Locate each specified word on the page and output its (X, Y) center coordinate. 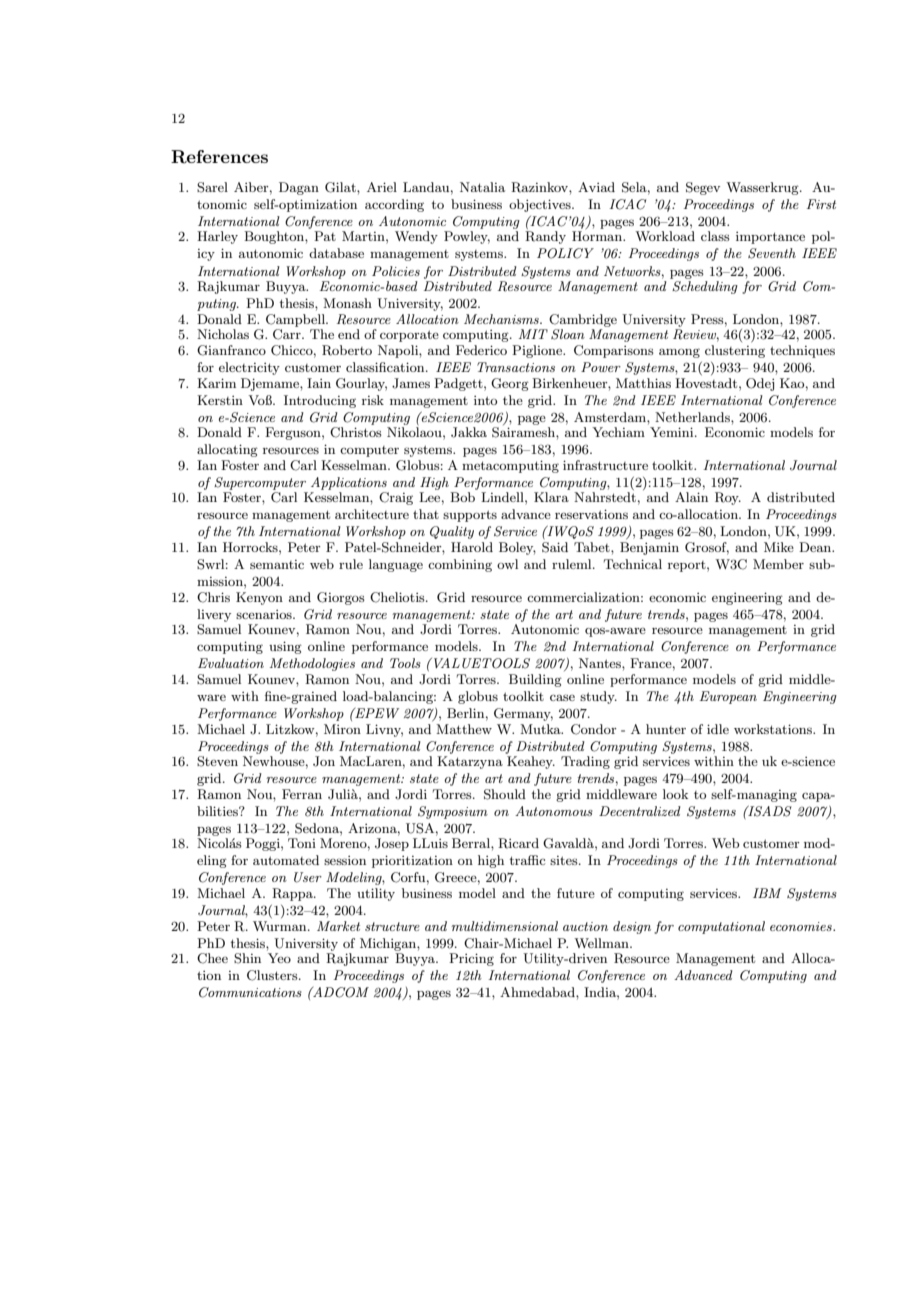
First (821, 204)
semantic (277, 564)
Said (555, 547)
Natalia (482, 187)
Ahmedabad (538, 992)
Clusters (273, 975)
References (219, 157)
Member (778, 564)
